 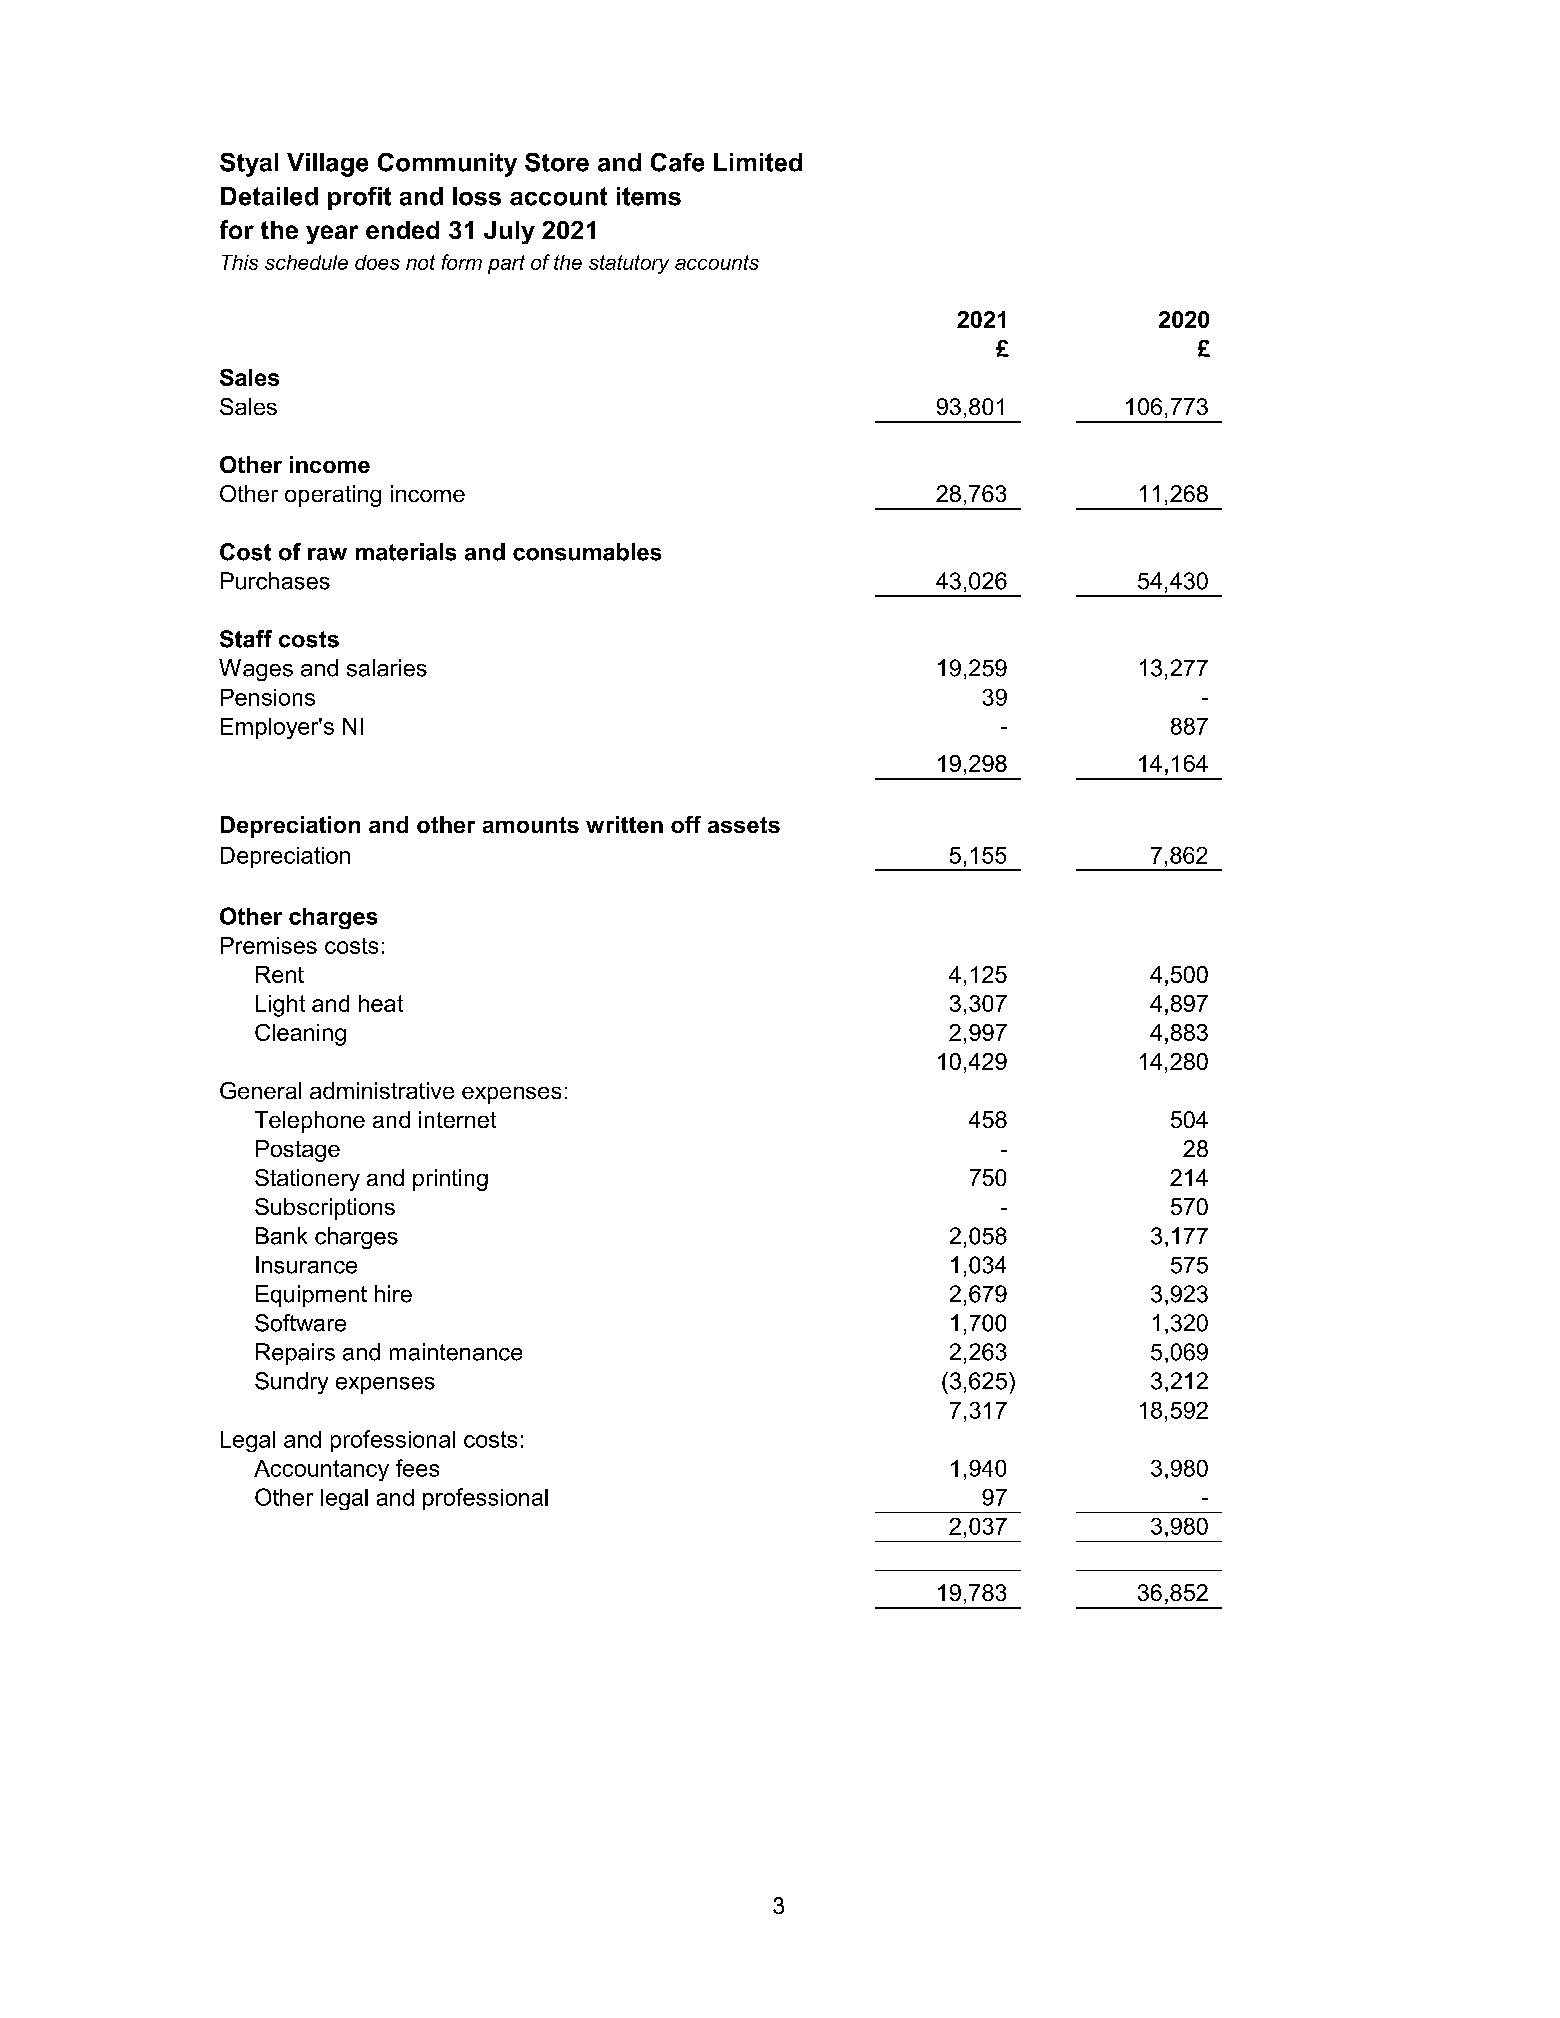 What do you see at coordinates (677, 162) in the image?
I see `Cafe` at bounding box center [677, 162].
